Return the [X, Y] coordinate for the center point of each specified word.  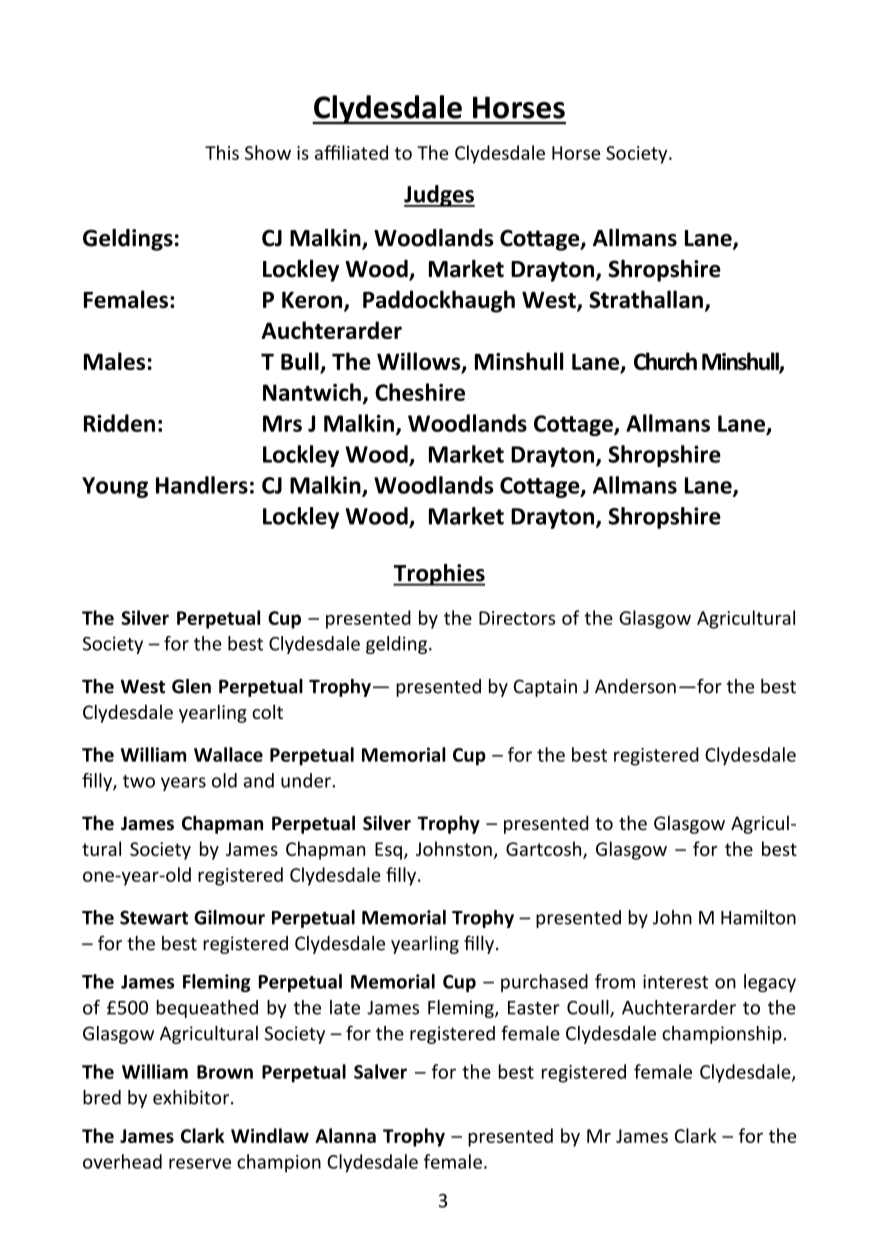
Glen [191, 686]
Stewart [154, 917]
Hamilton [758, 917]
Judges [439, 196]
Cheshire [420, 392]
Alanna [345, 1135]
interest [675, 981]
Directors [517, 618]
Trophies [439, 575]
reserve [200, 1163]
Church [665, 361]
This [222, 152]
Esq [388, 851]
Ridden [119, 423]
